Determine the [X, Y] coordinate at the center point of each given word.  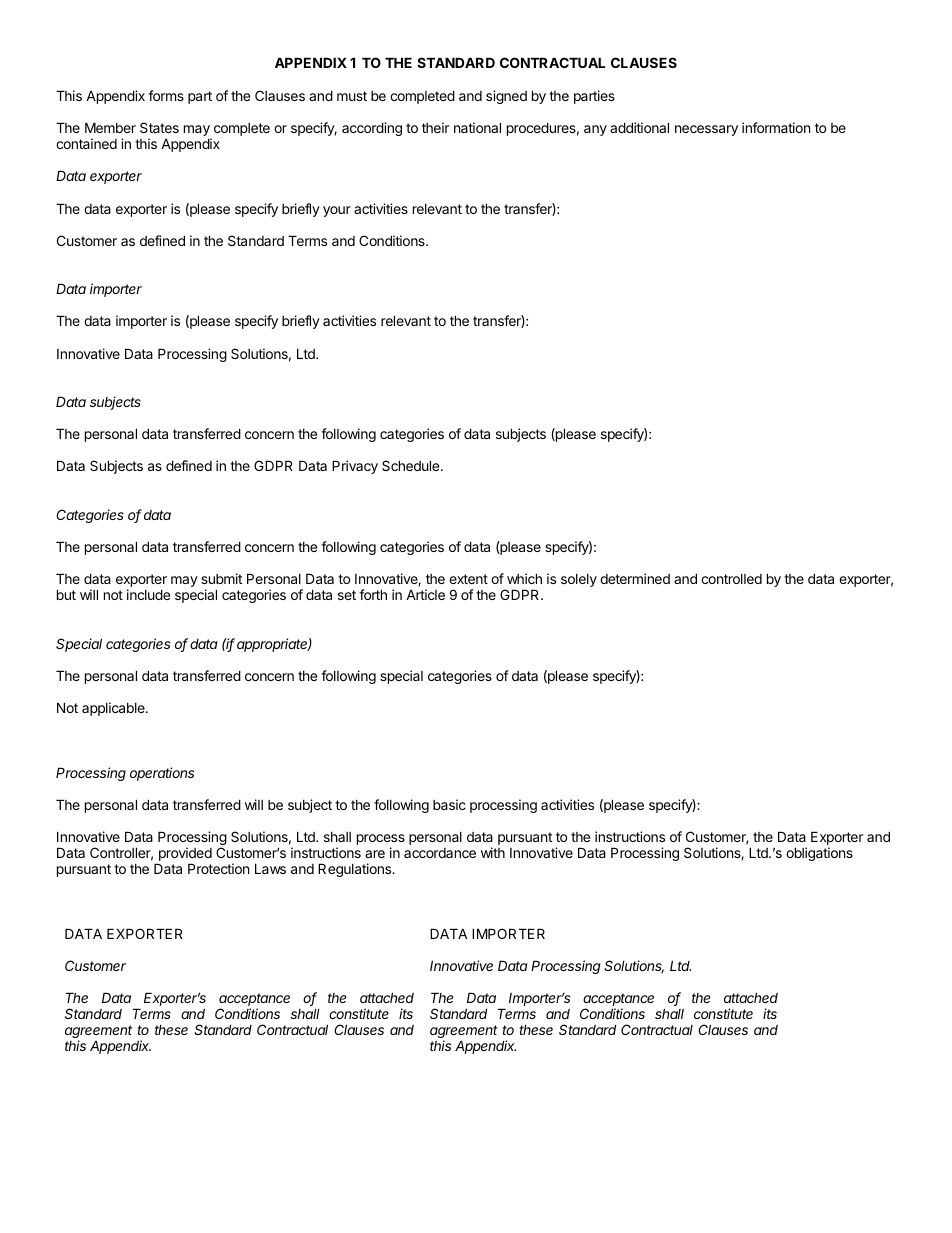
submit [221, 578]
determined [635, 578]
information [776, 127]
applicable [114, 709]
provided [184, 855]
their [435, 127]
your [337, 211]
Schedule [412, 465]
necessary [706, 130]
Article [425, 594]
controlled [731, 579]
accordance [440, 853]
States [159, 127]
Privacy [355, 467]
